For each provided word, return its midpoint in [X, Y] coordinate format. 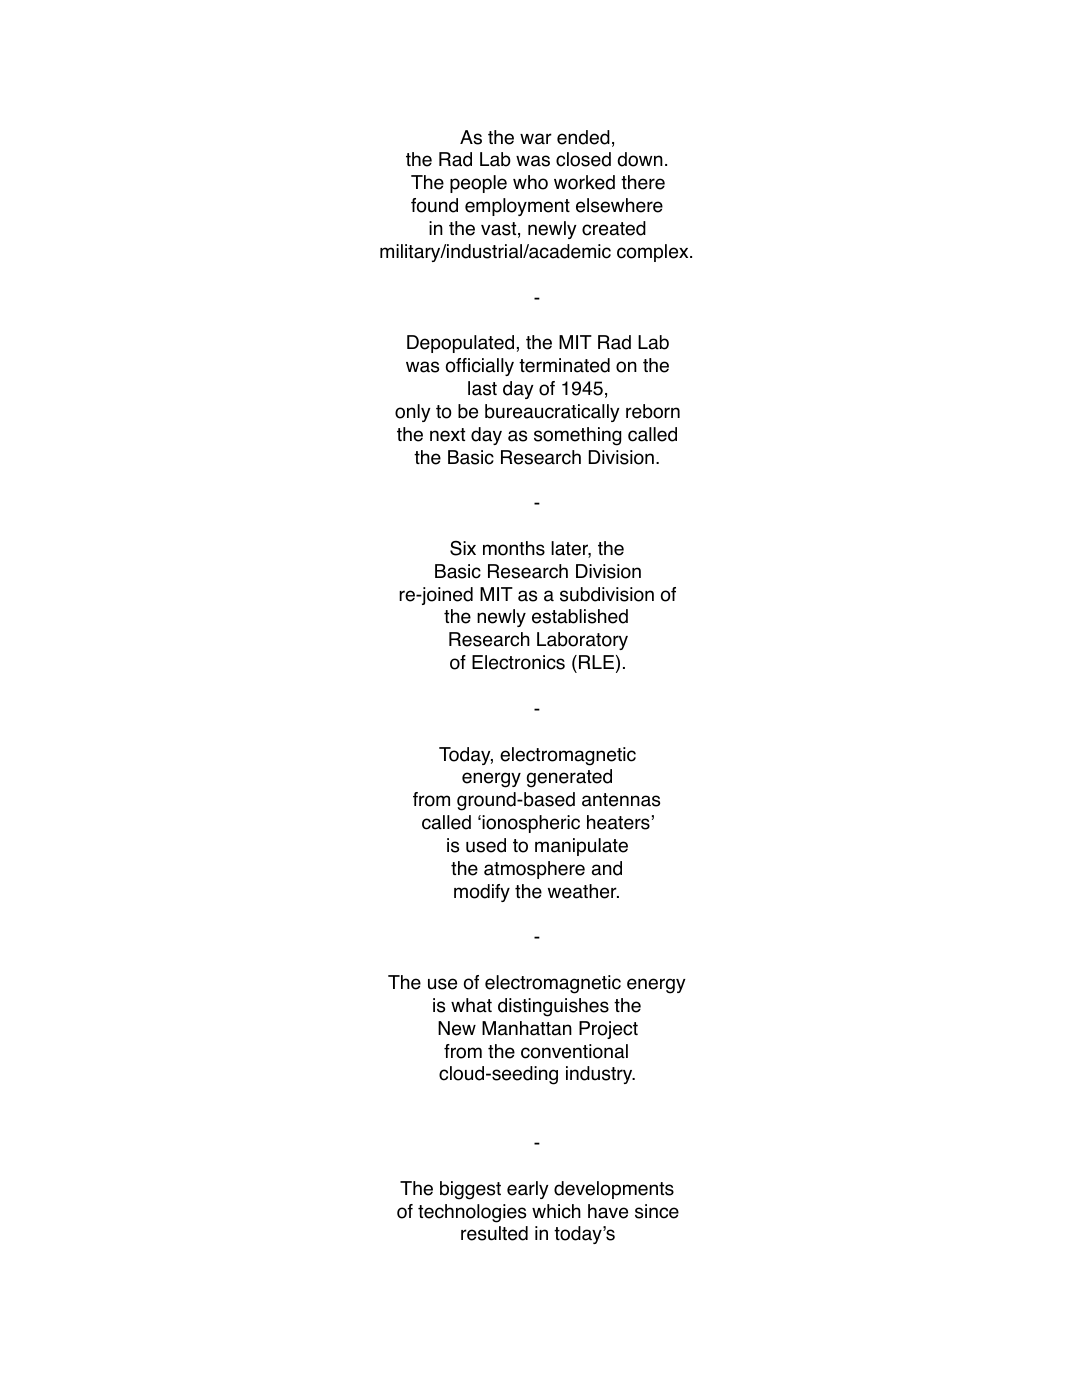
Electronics [518, 662]
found [434, 205]
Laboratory [582, 641]
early [528, 1190]
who [530, 182]
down [640, 159]
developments [614, 1190]
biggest [470, 1190]
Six [463, 548]
